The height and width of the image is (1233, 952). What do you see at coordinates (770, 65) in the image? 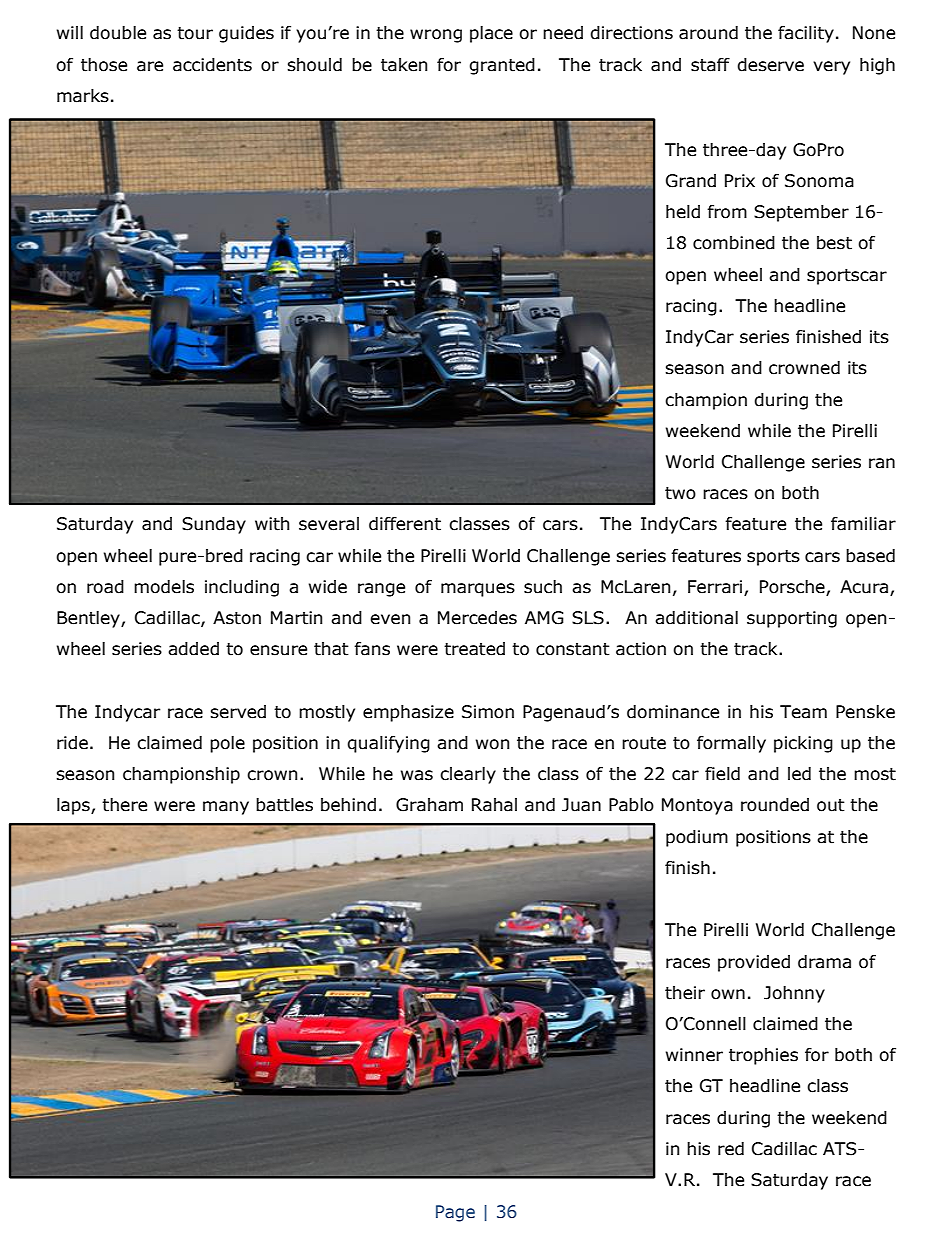
I see `deserve` at bounding box center [770, 65].
